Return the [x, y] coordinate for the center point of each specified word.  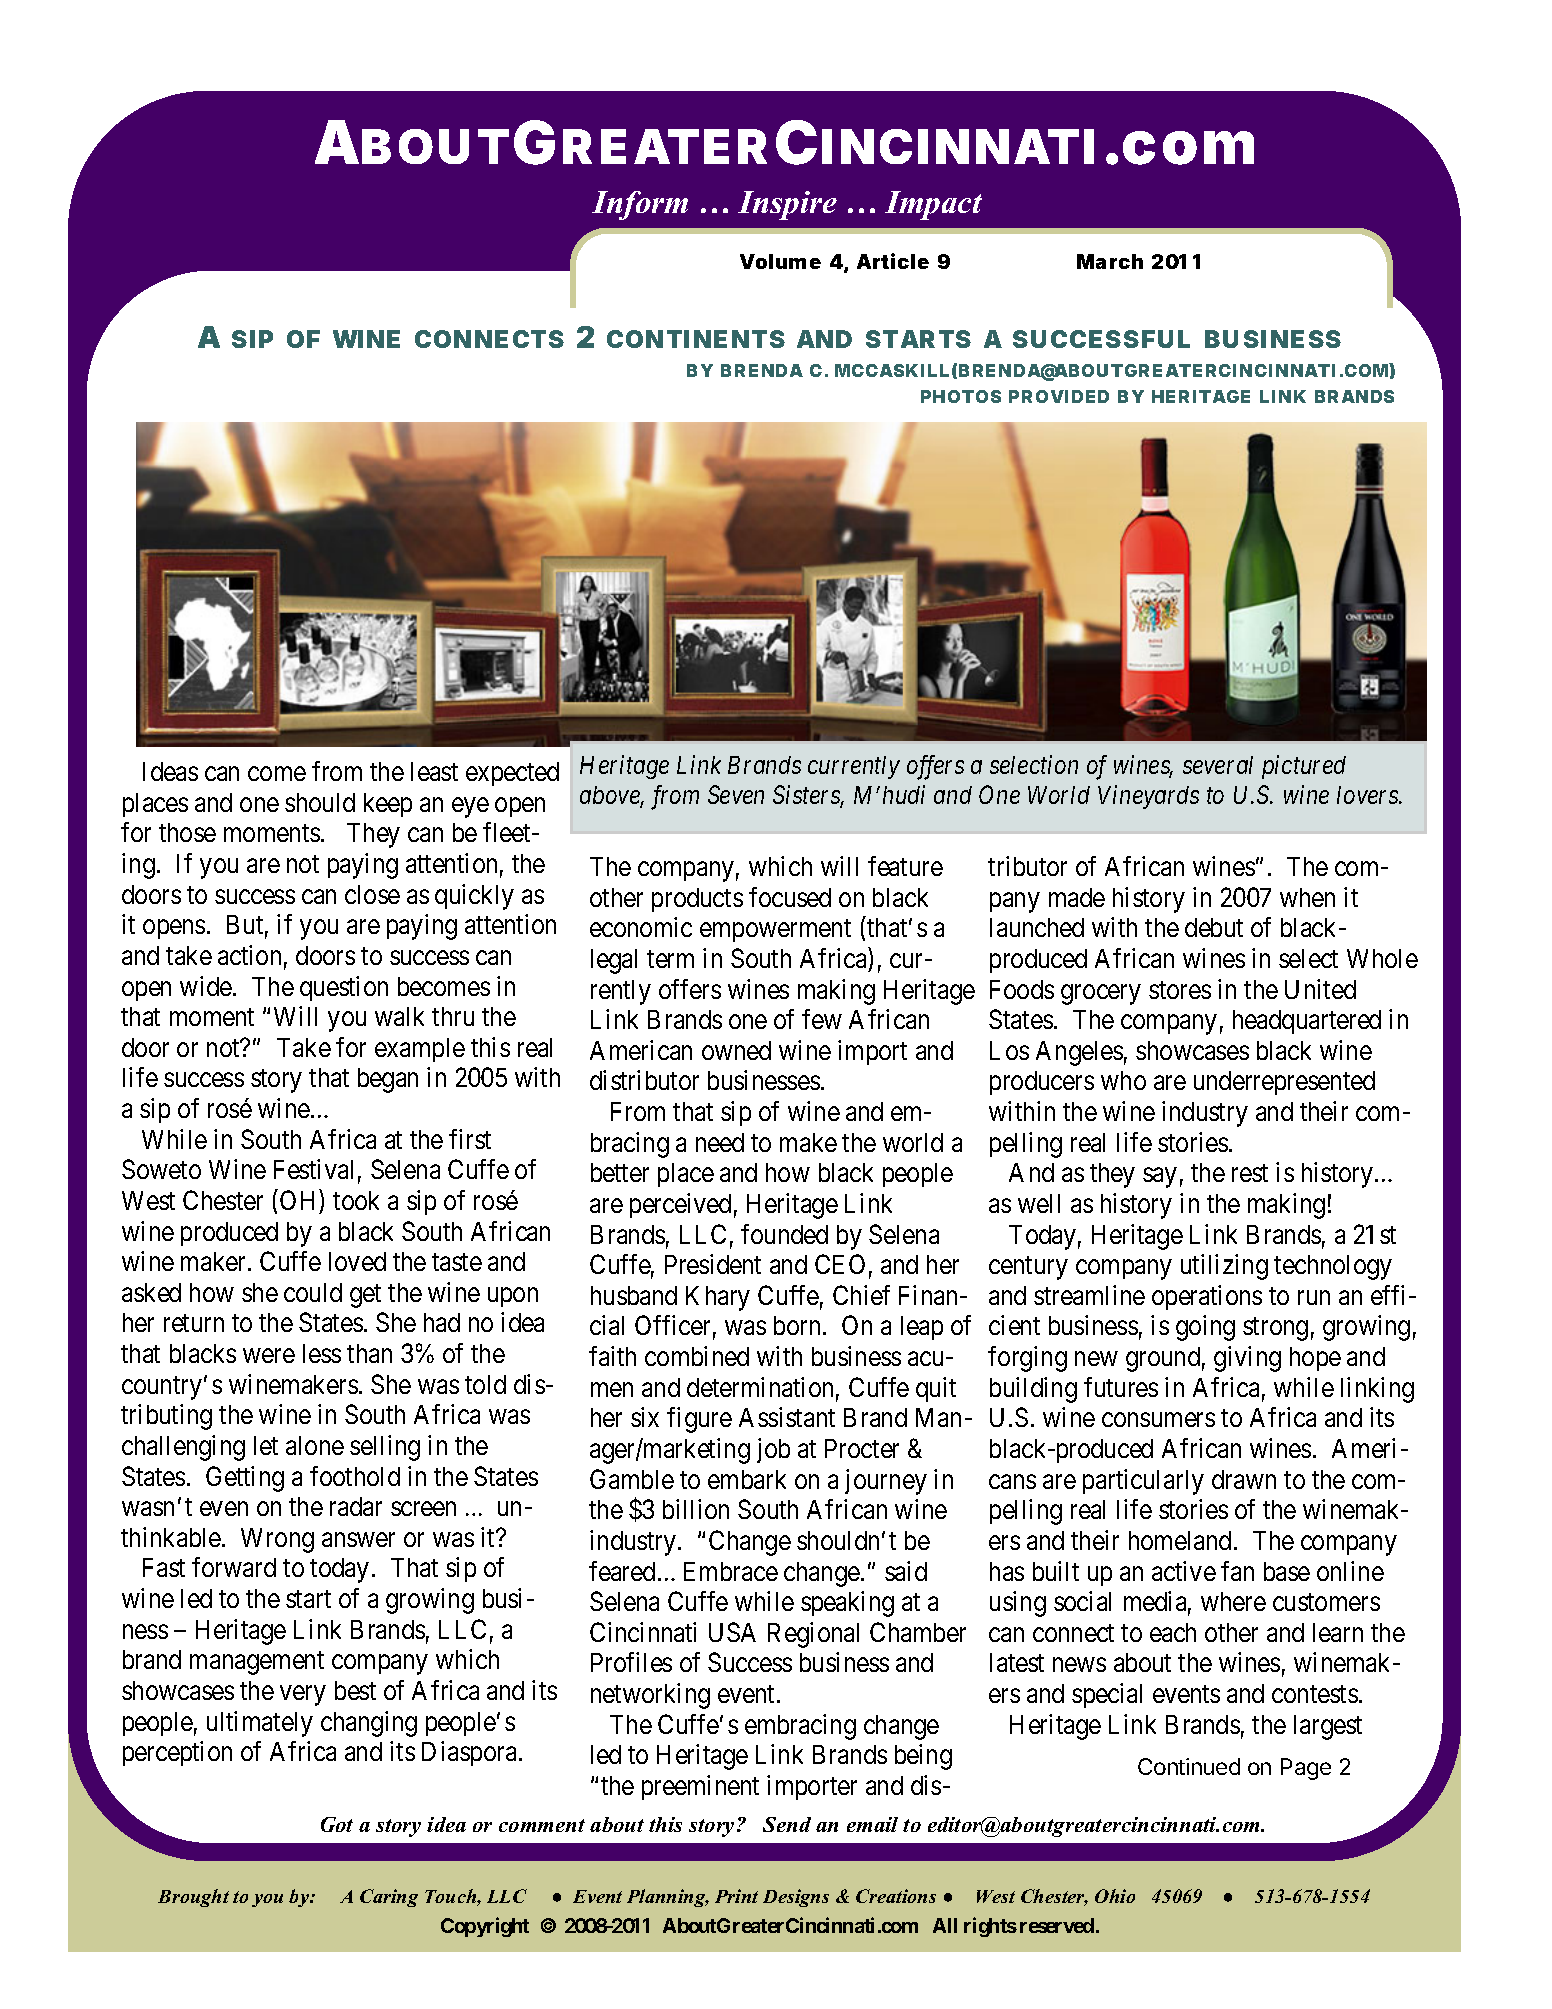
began [388, 1080]
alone [315, 1445]
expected [512, 774]
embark [747, 1479]
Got [337, 1824]
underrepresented [1284, 1083]
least [434, 771]
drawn [1244, 1479]
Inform [640, 205]
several [1218, 765]
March [1110, 261]
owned [736, 1050]
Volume [780, 261]
